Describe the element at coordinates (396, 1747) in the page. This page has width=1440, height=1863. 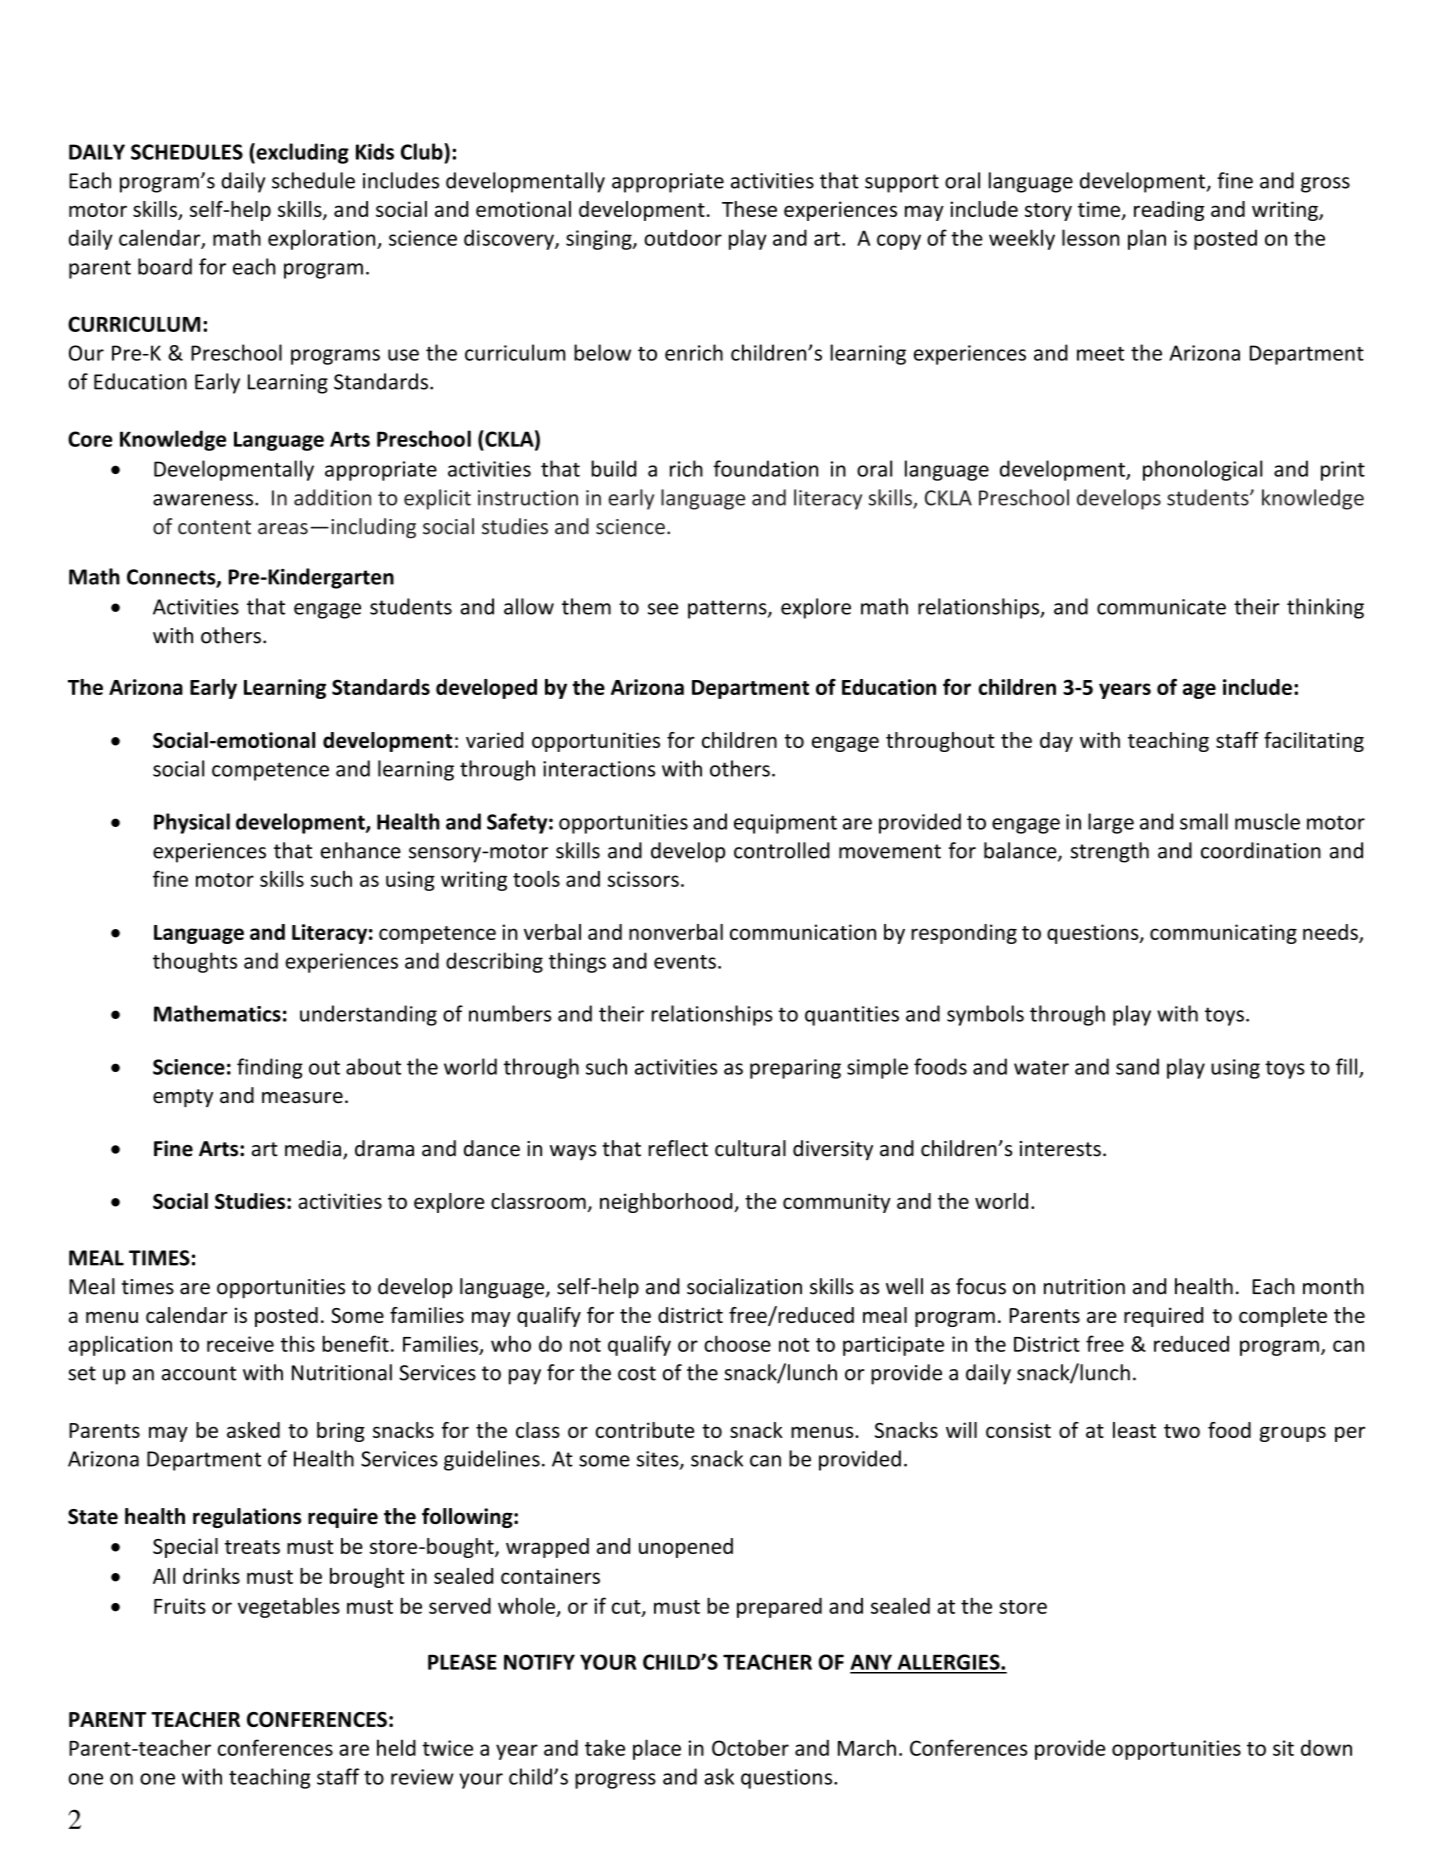
I see `held` at that location.
